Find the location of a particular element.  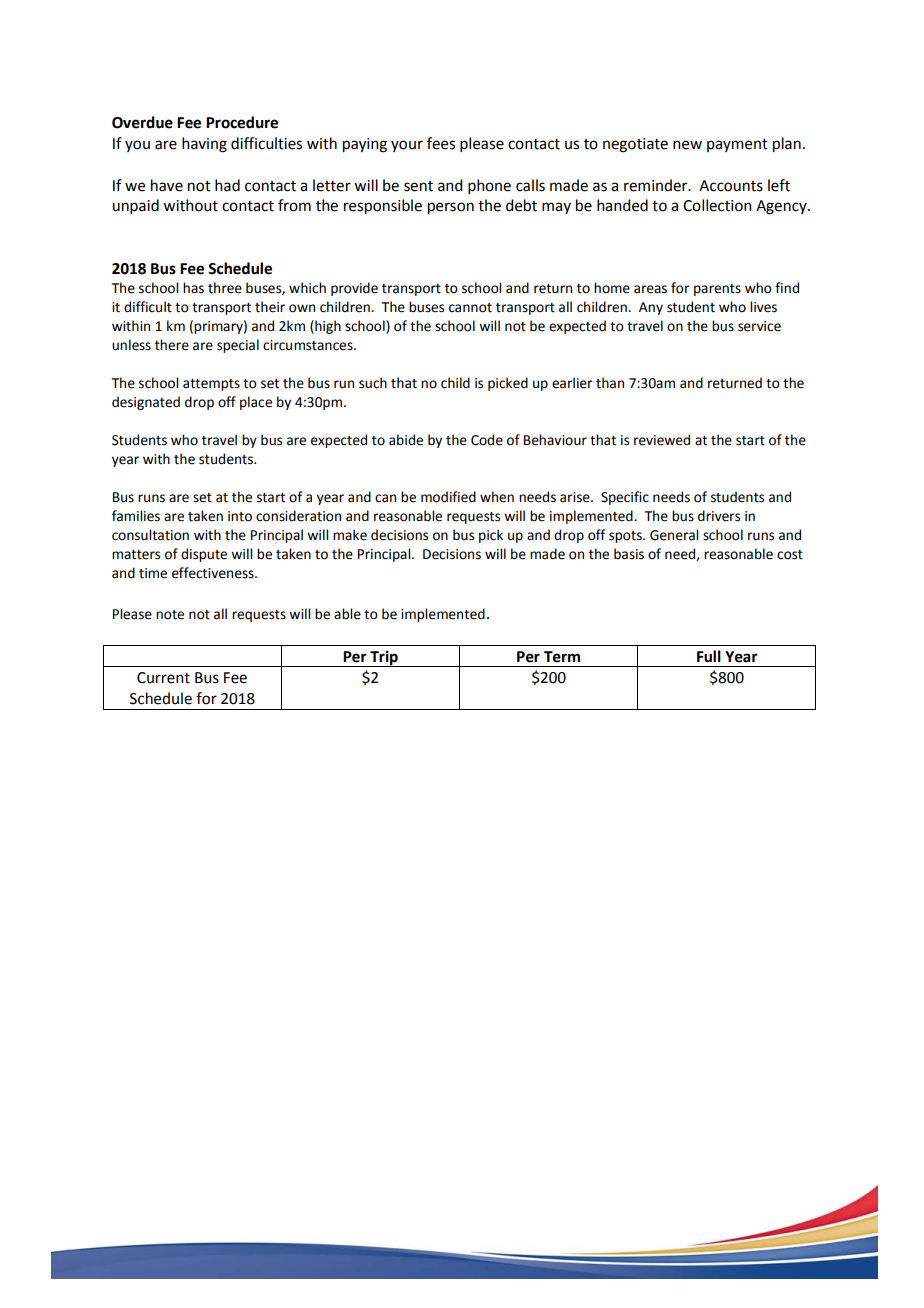

service is located at coordinates (759, 326).
